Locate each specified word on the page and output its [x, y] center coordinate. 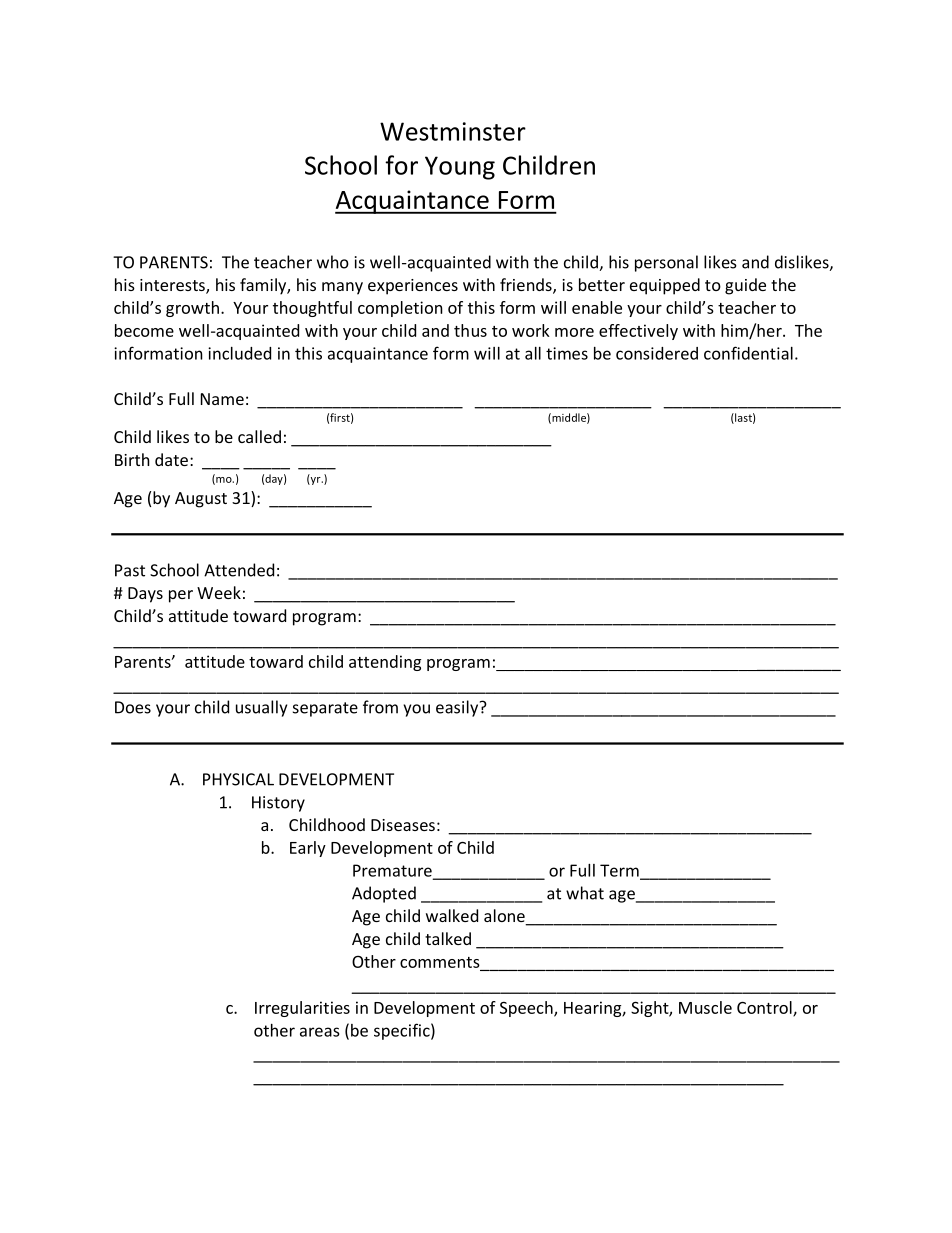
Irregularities [302, 1009]
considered [657, 353]
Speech [527, 1009]
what [585, 893]
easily [458, 708]
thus [470, 330]
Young [460, 168]
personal [666, 263]
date [171, 459]
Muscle [705, 1007]
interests [173, 286]
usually [261, 708]
